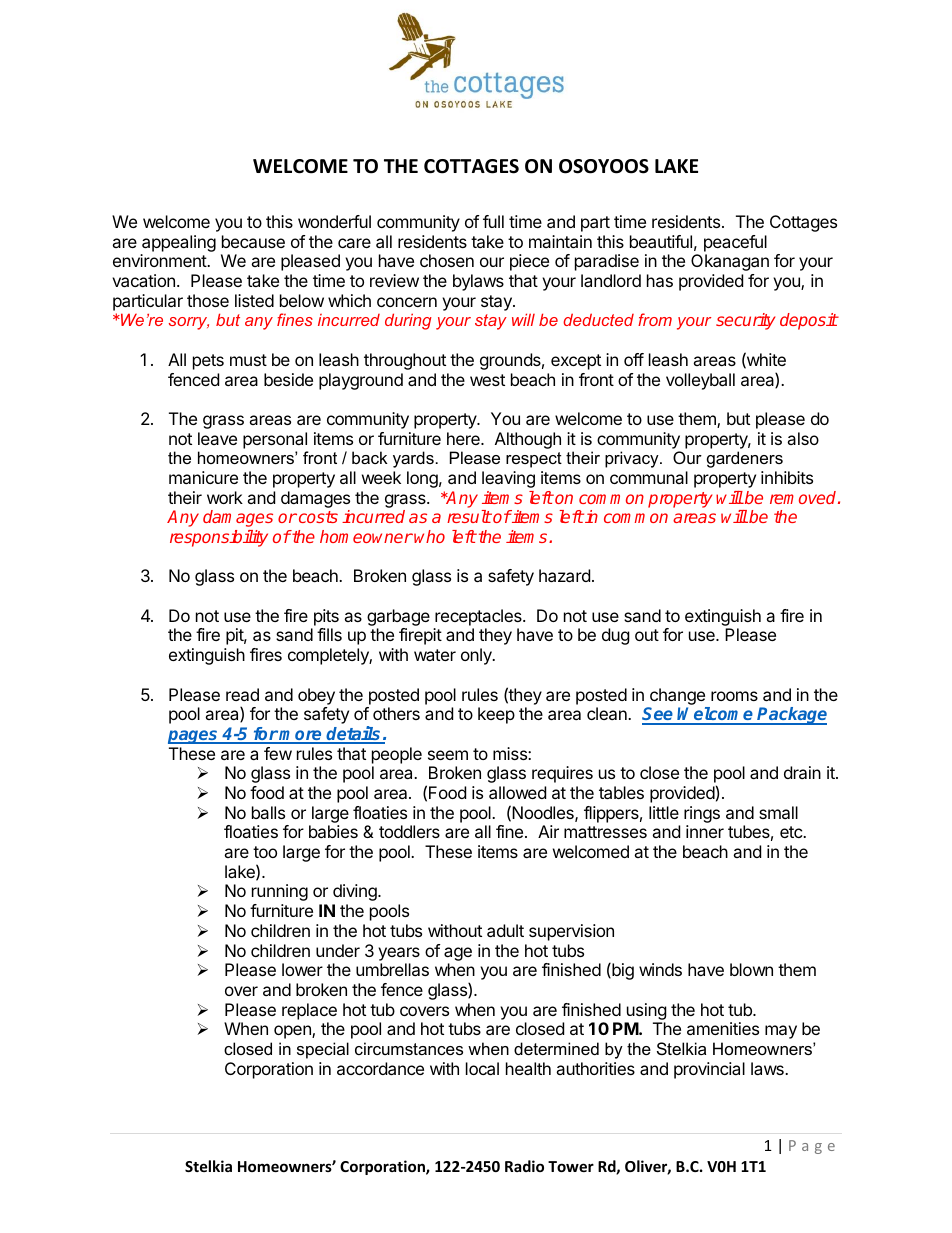 The width and height of the image is (952, 1233). I want to click on read, so click(242, 694).
